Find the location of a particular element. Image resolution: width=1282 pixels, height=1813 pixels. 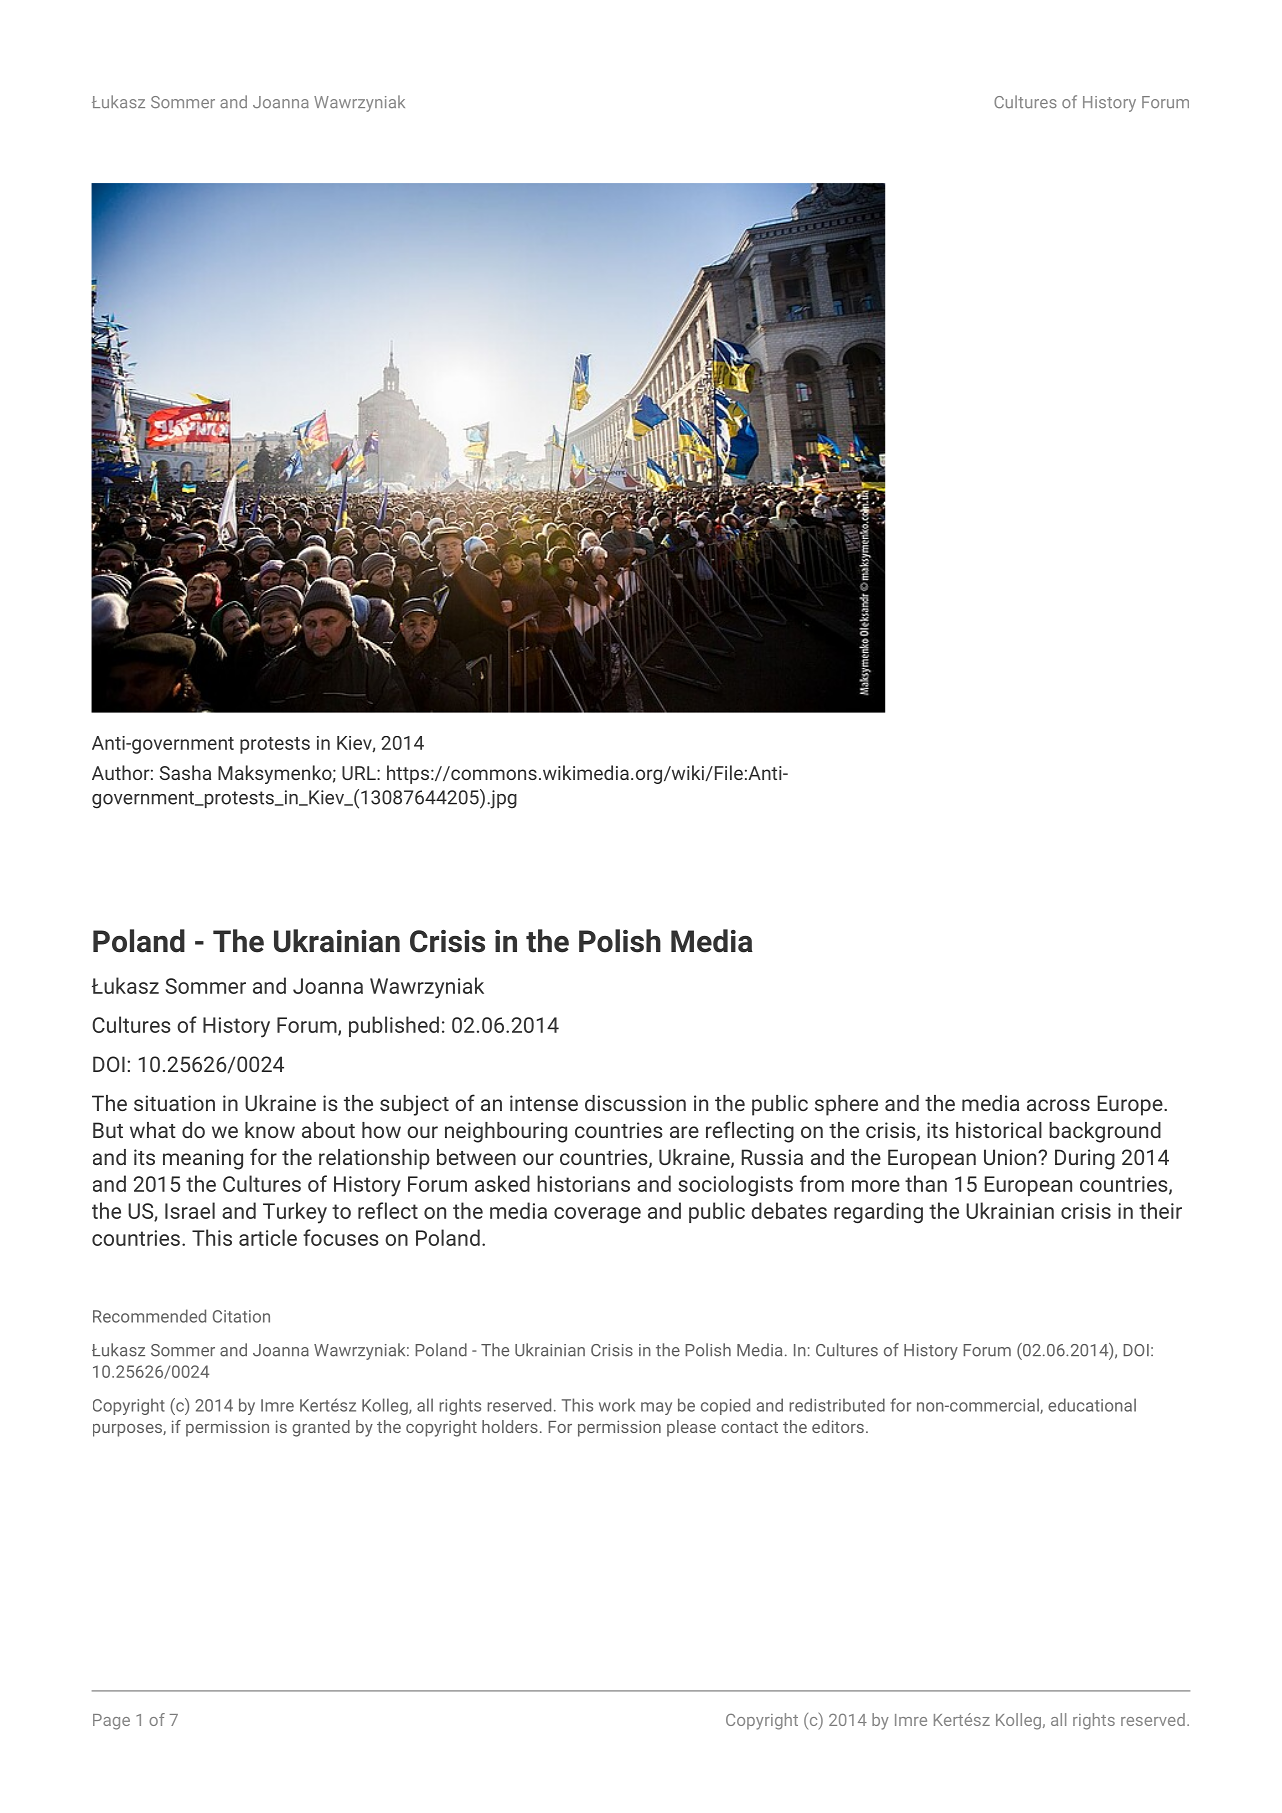

please is located at coordinates (691, 1428).
